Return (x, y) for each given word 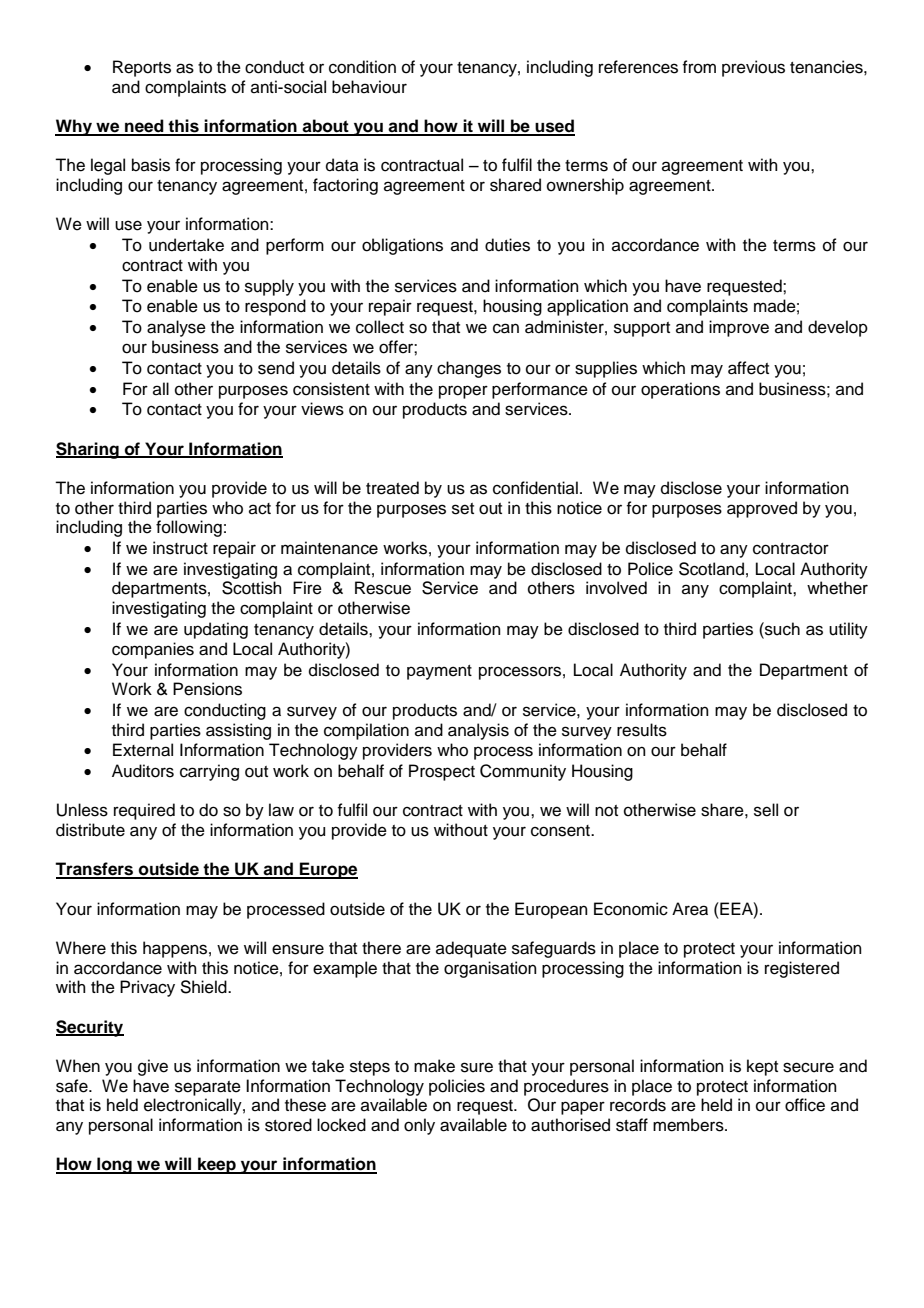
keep (217, 1165)
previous (753, 68)
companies (153, 650)
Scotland (711, 569)
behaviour (369, 87)
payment (439, 672)
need (144, 127)
